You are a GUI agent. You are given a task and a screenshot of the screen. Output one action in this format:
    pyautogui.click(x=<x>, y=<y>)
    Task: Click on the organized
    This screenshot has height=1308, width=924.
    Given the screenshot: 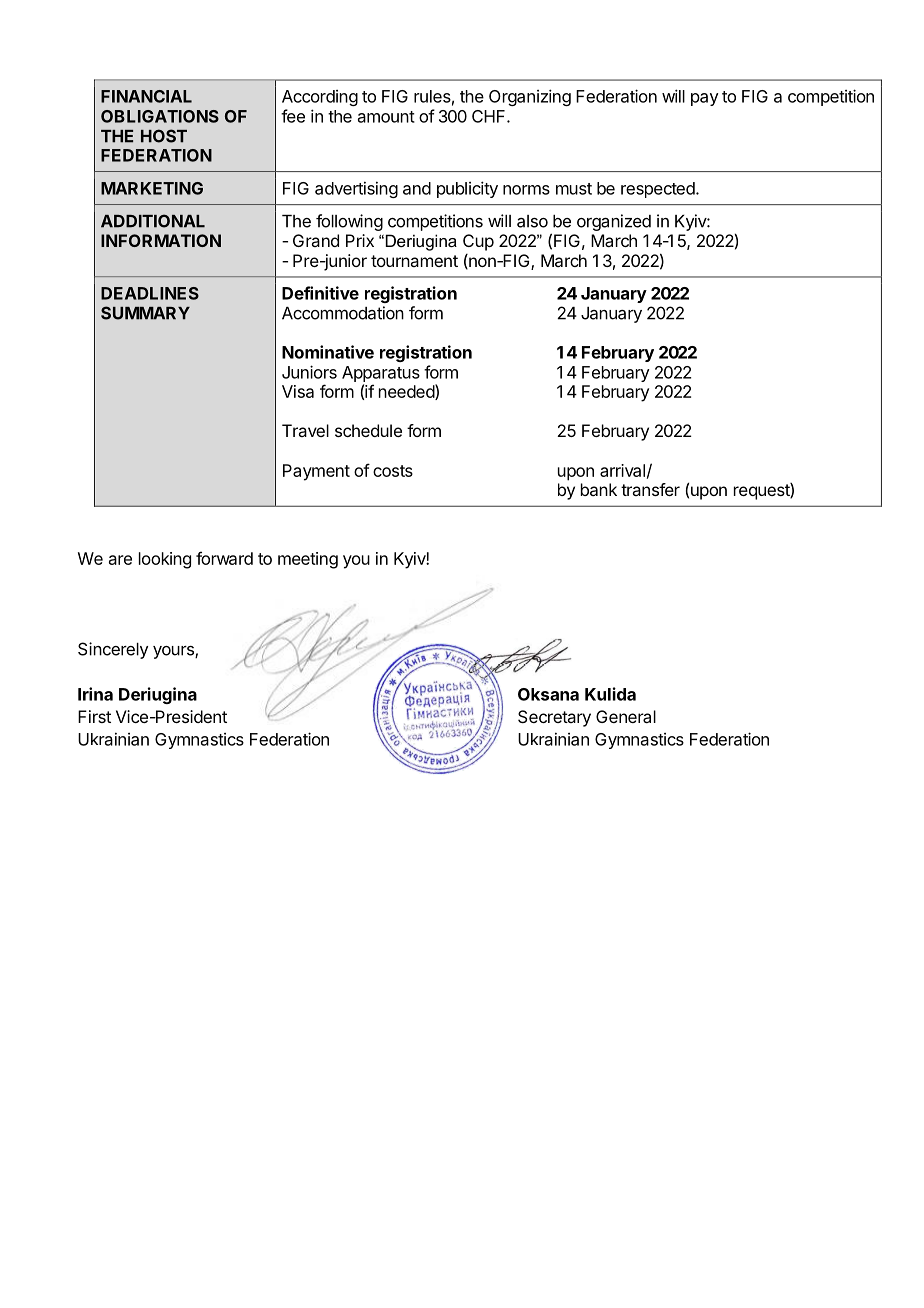 What is the action you would take?
    pyautogui.click(x=614, y=222)
